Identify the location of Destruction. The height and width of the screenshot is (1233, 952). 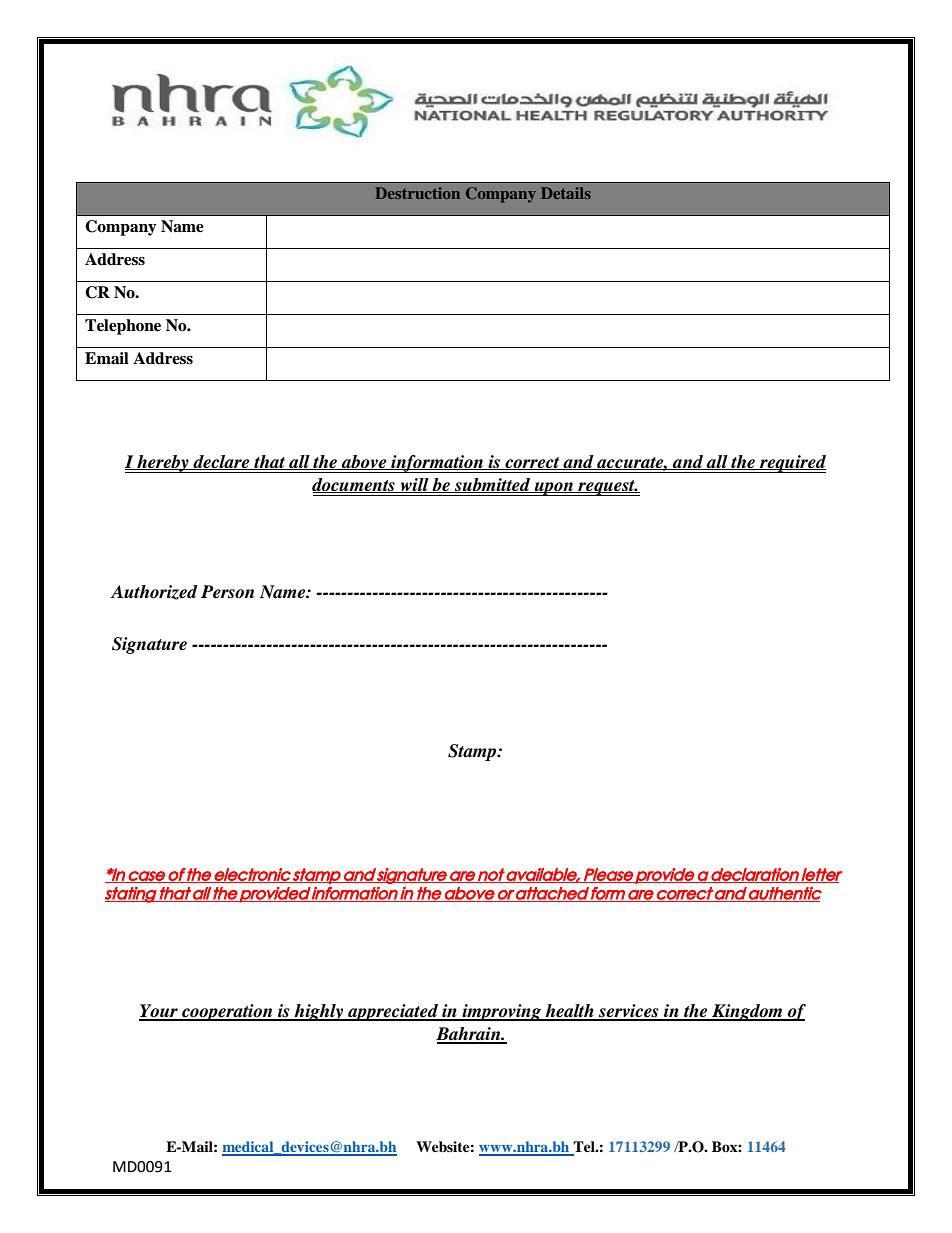
(417, 193).
